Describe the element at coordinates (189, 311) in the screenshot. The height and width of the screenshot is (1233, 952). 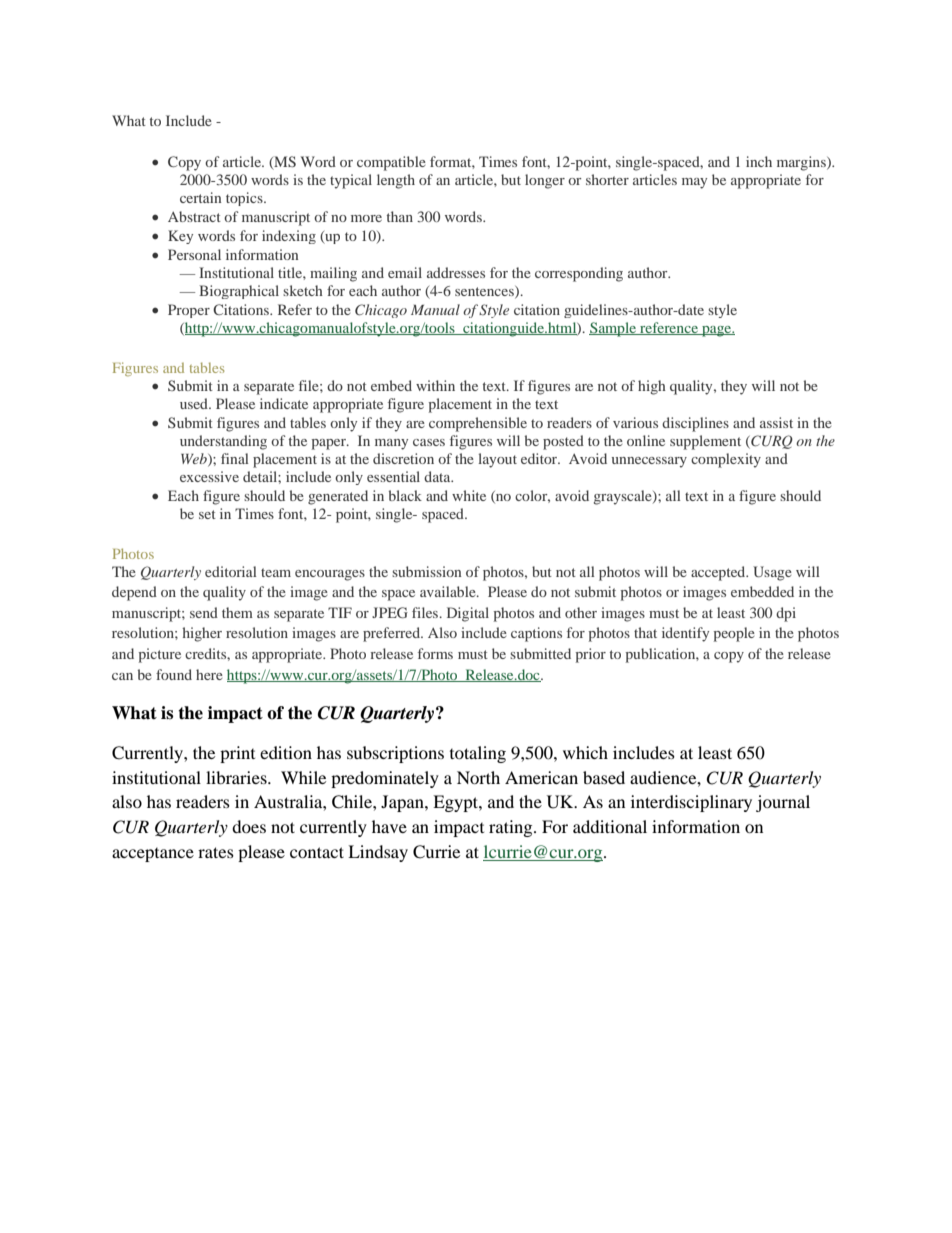
I see `Proper` at that location.
